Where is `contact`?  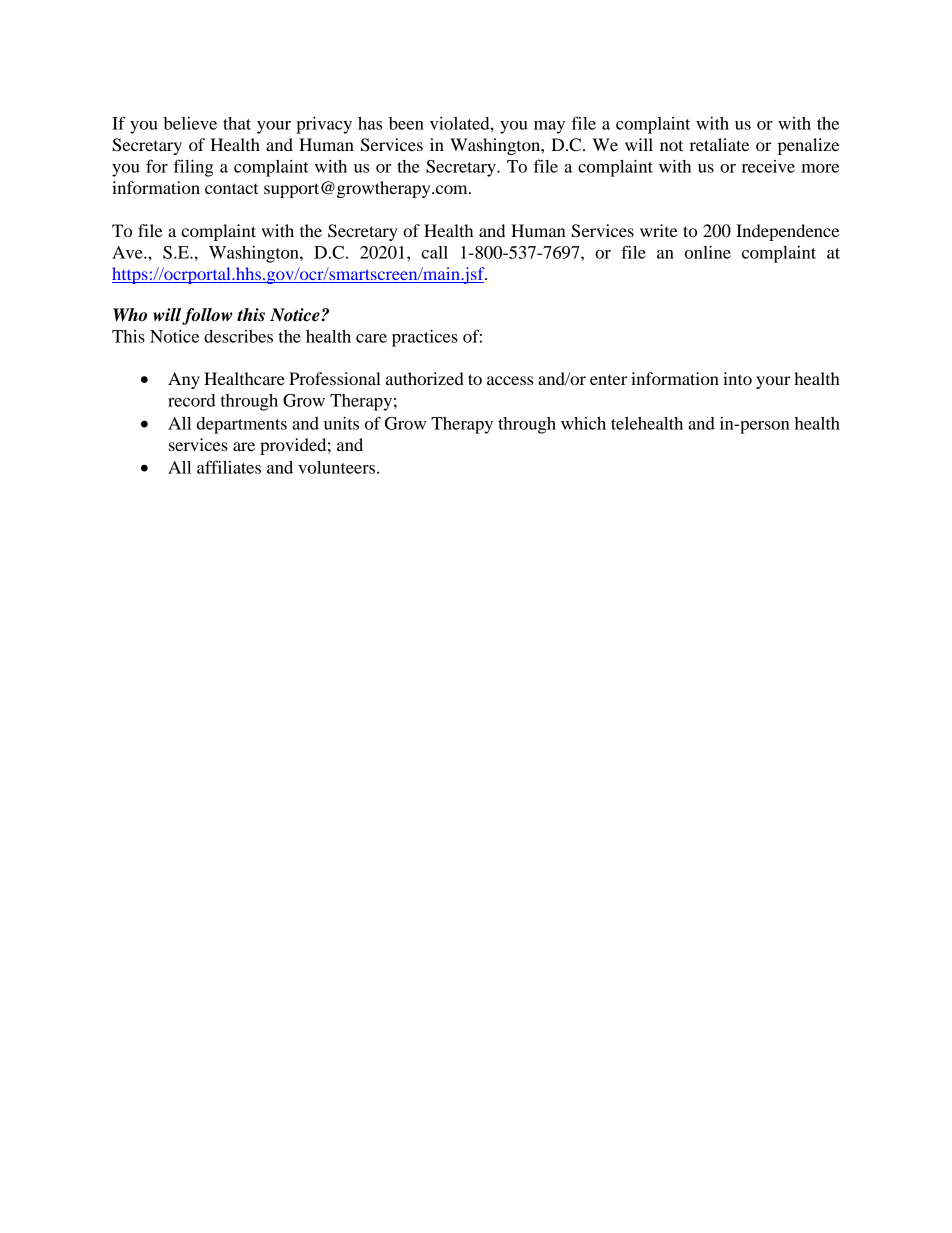 contact is located at coordinates (231, 188).
